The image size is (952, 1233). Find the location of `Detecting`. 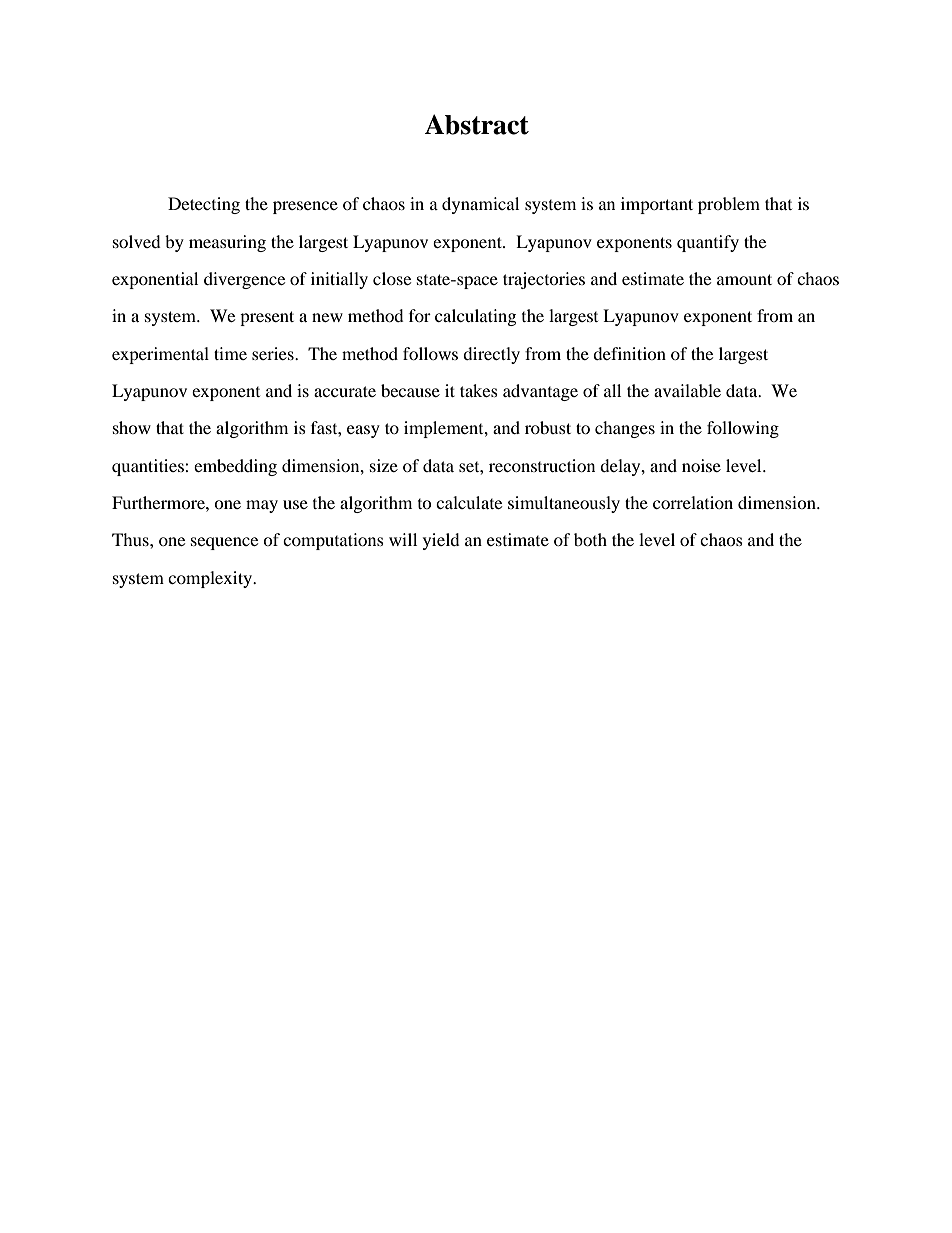

Detecting is located at coordinates (204, 205).
